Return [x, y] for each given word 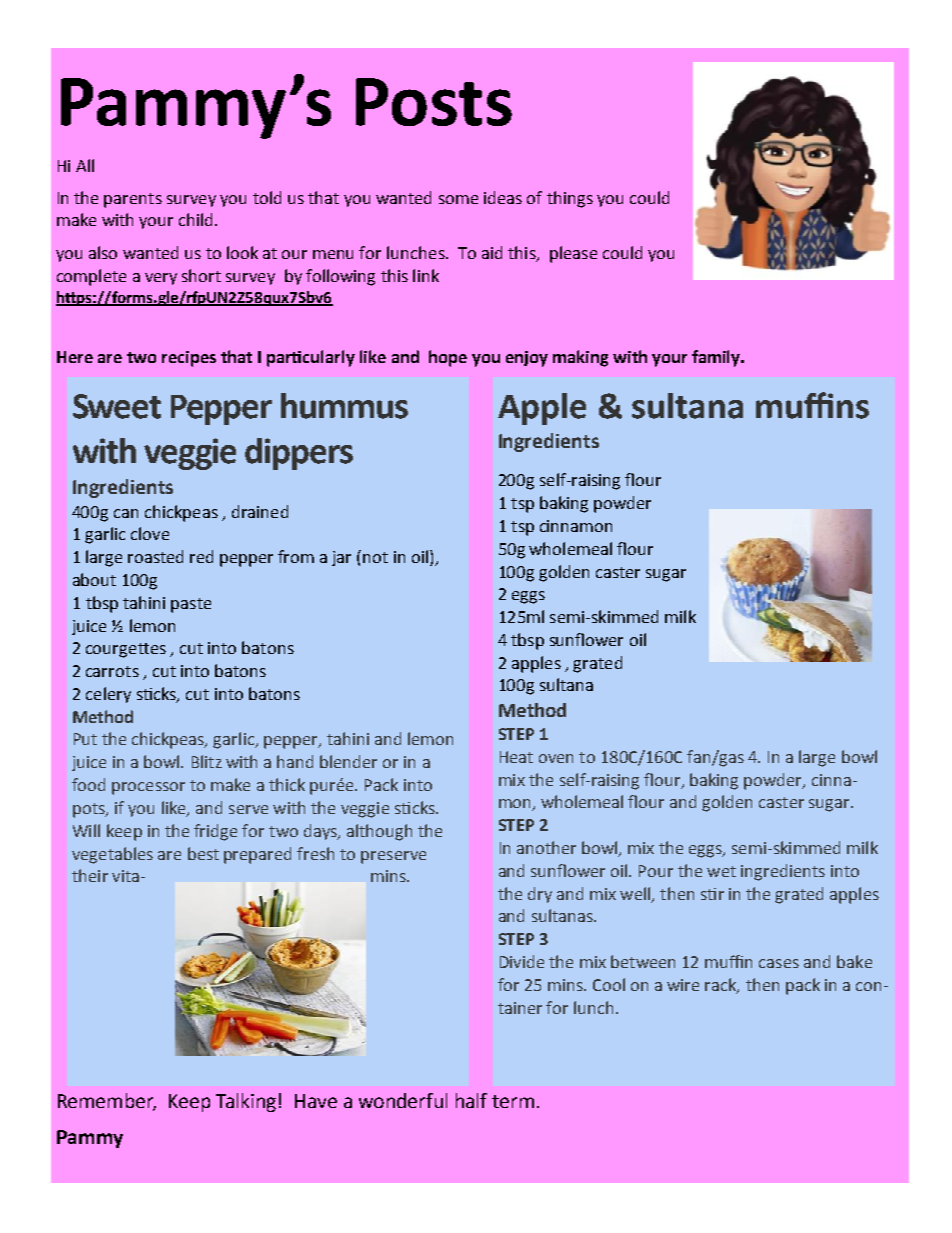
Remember [107, 1102]
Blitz [207, 761]
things [570, 199]
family [717, 358]
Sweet [117, 406]
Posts [434, 102]
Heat [516, 757]
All [85, 165]
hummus [344, 406]
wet [721, 871]
